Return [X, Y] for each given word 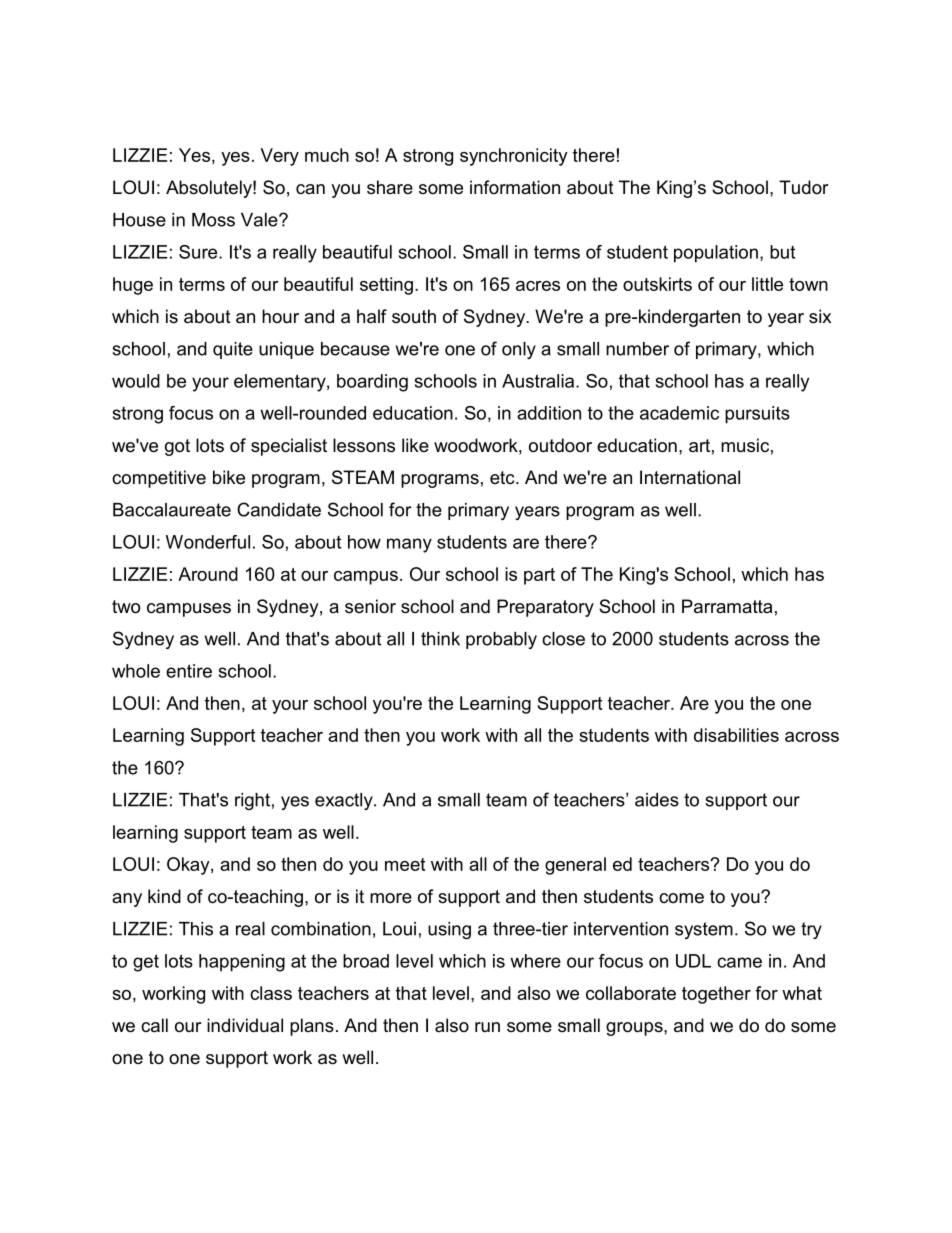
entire [189, 671]
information [515, 187]
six [820, 316]
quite [233, 350]
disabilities [736, 735]
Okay [189, 866]
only [519, 350]
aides [657, 800]
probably [501, 640]
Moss [213, 220]
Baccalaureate [172, 510]
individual [245, 1025]
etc [503, 477]
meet [405, 864]
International [690, 477]
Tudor [804, 187]
